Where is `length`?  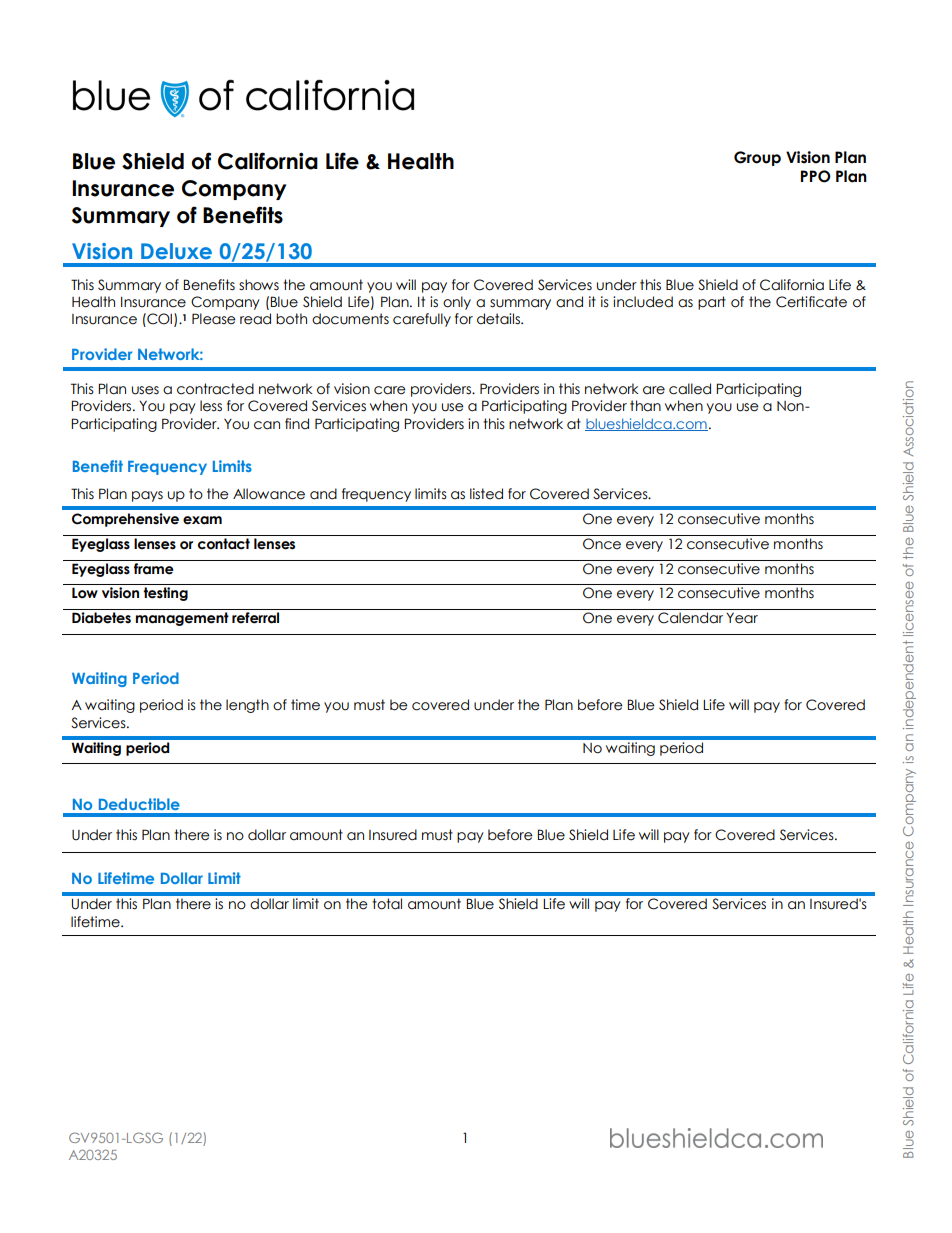 length is located at coordinates (247, 706).
